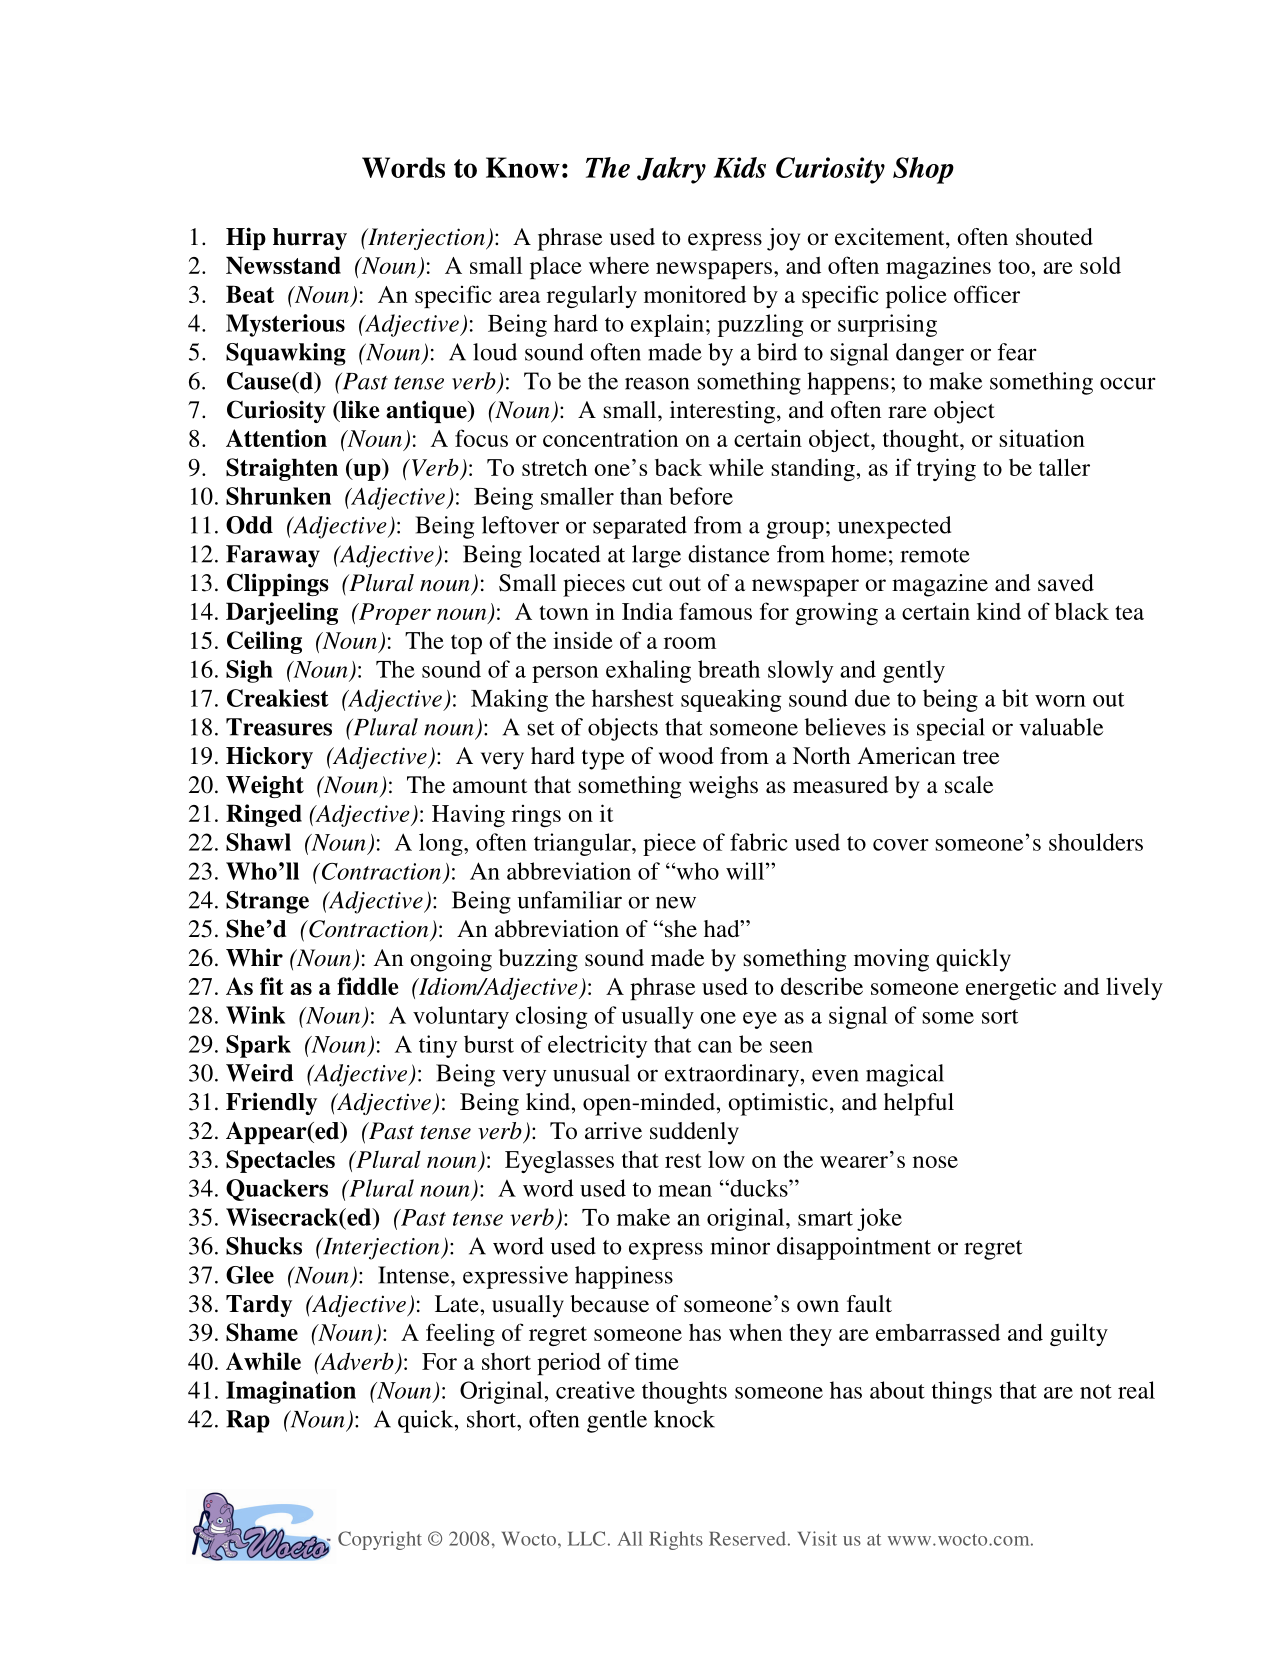  I want to click on sort, so click(1000, 1016).
